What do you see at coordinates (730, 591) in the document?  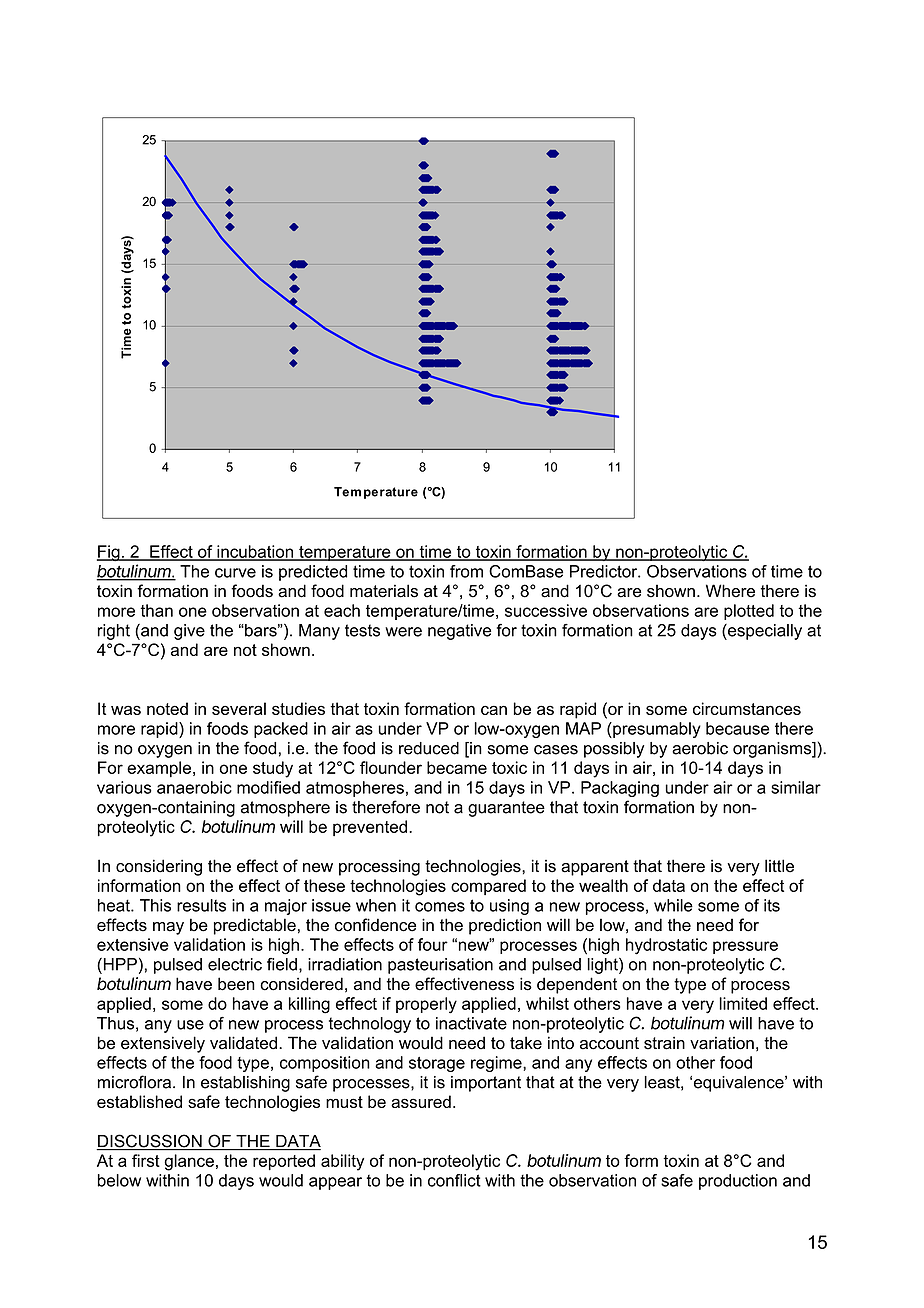 I see `Where` at bounding box center [730, 591].
